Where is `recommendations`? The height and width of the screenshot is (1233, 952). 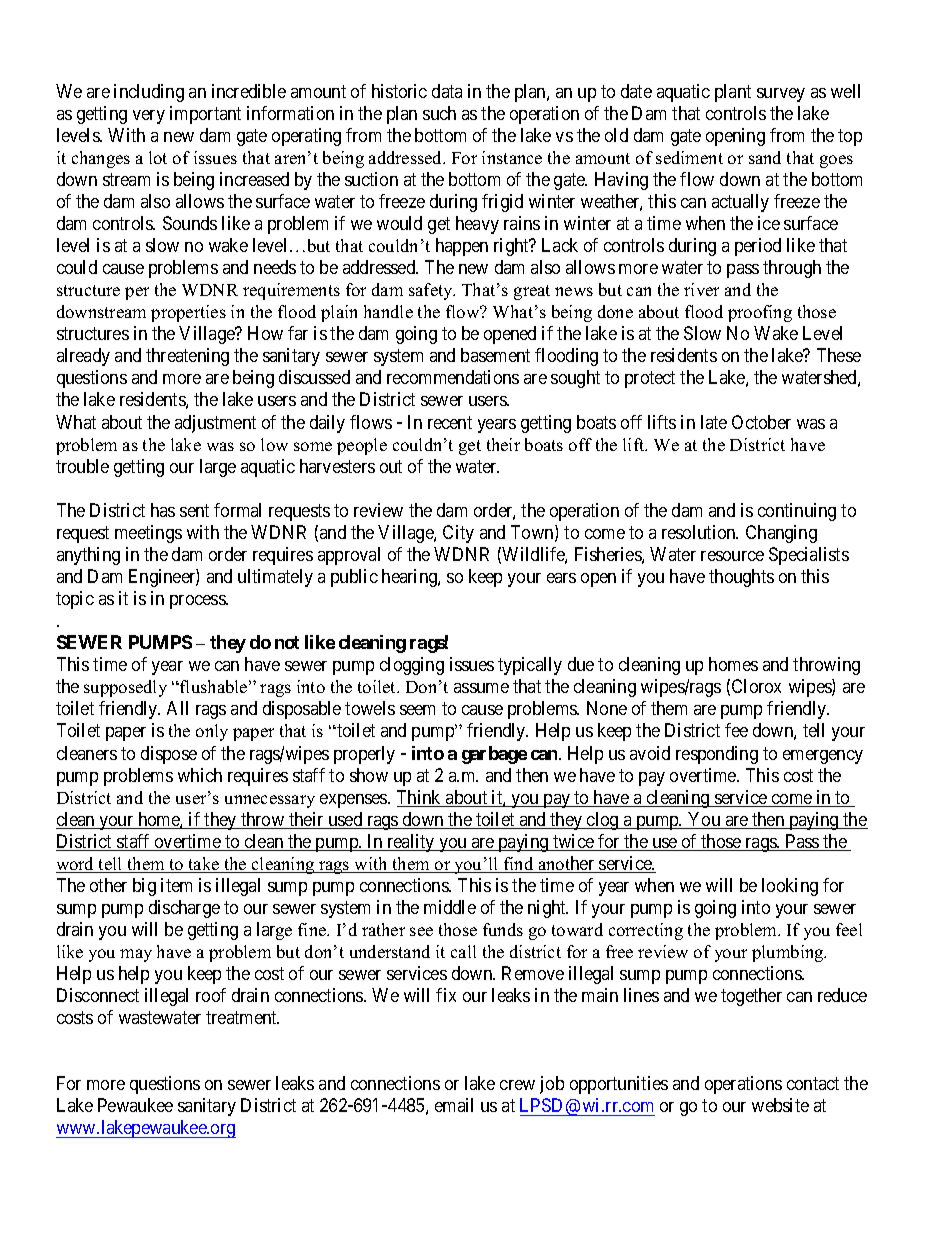
recommendations is located at coordinates (453, 377).
